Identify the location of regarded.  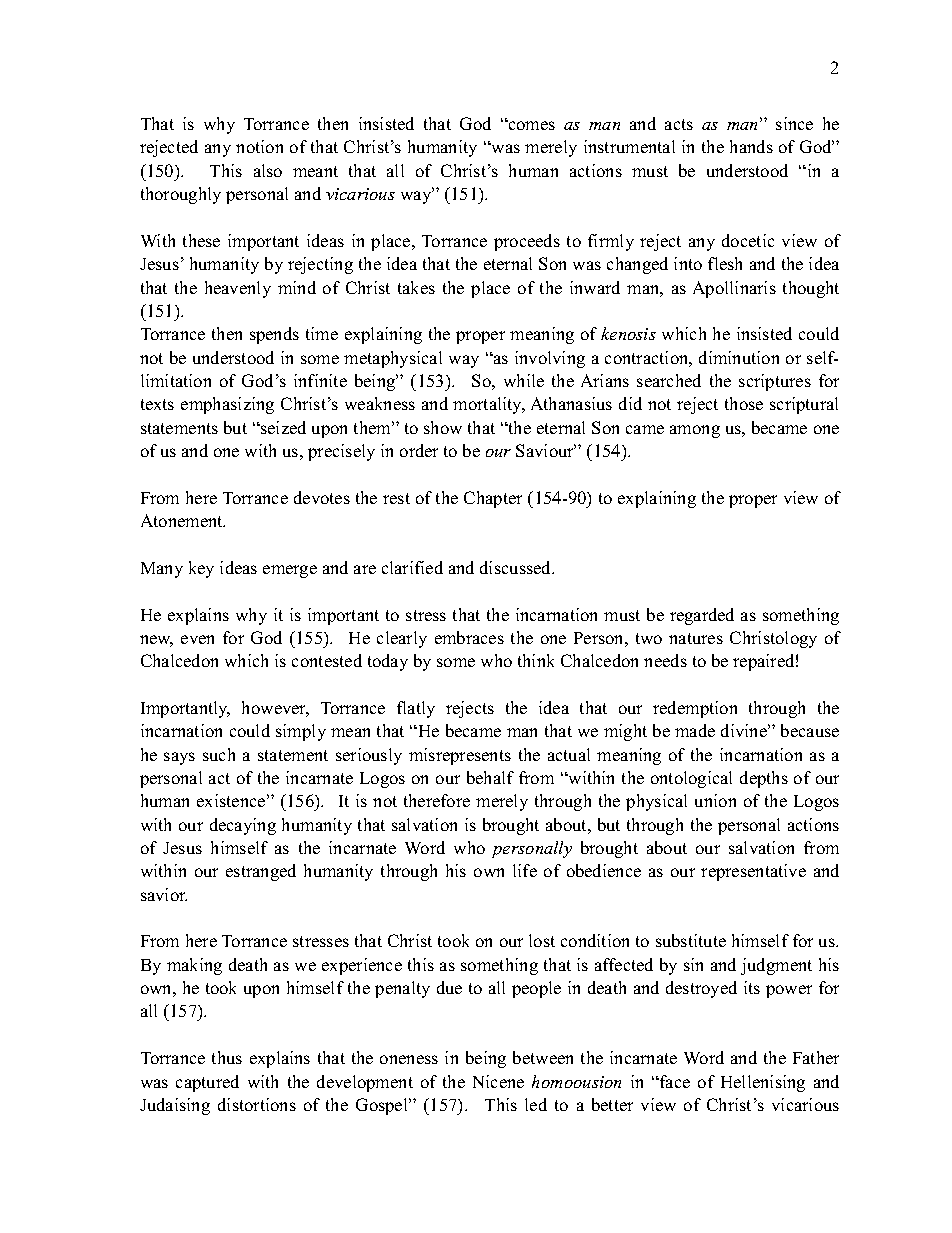
(702, 616).
